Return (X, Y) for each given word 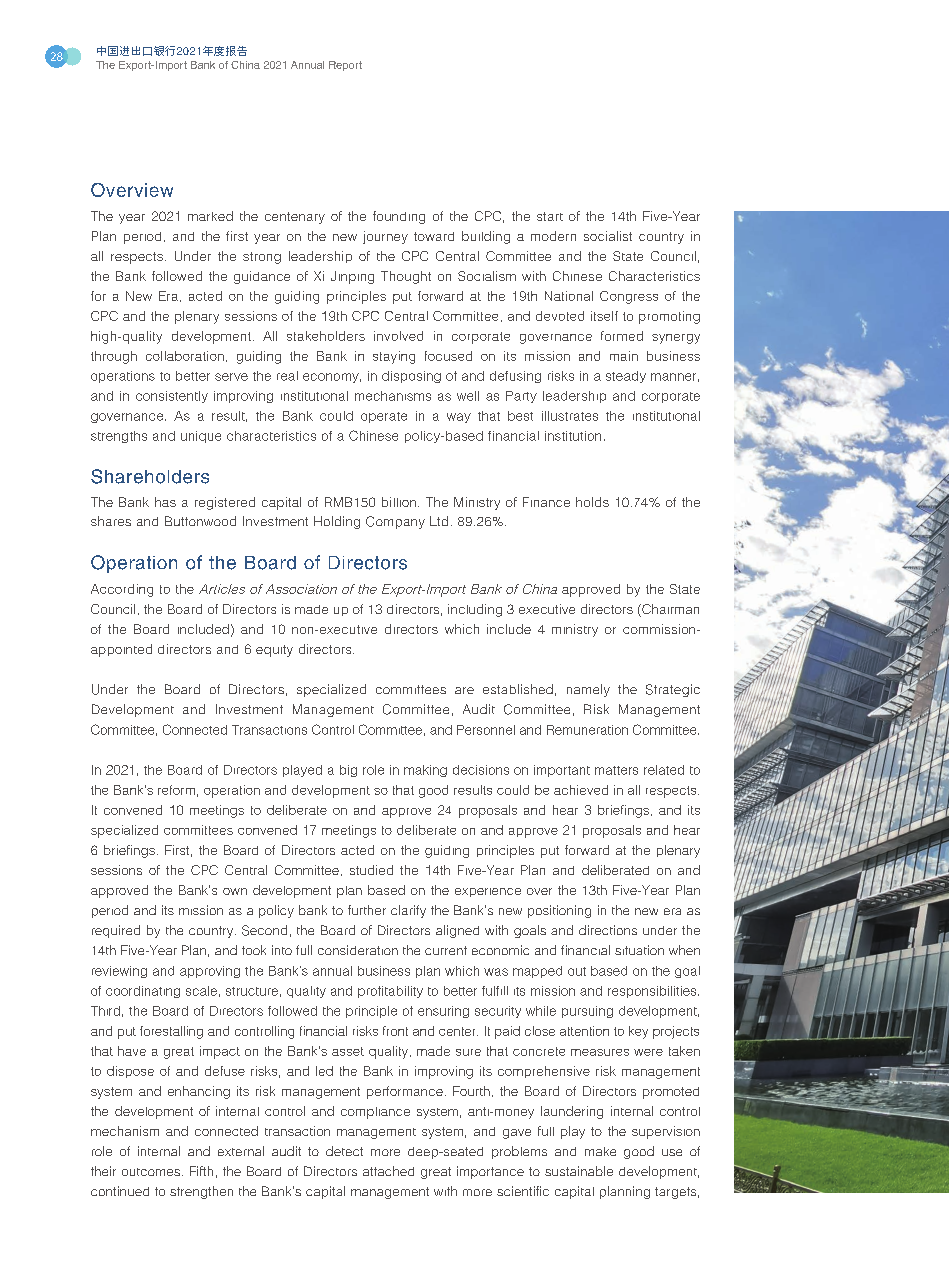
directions (608, 930)
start (550, 216)
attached (388, 1171)
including (475, 610)
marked (210, 216)
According (122, 590)
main (624, 356)
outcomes (151, 1172)
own (235, 891)
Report (345, 66)
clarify (408, 911)
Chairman (669, 610)
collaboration (185, 356)
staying (394, 357)
